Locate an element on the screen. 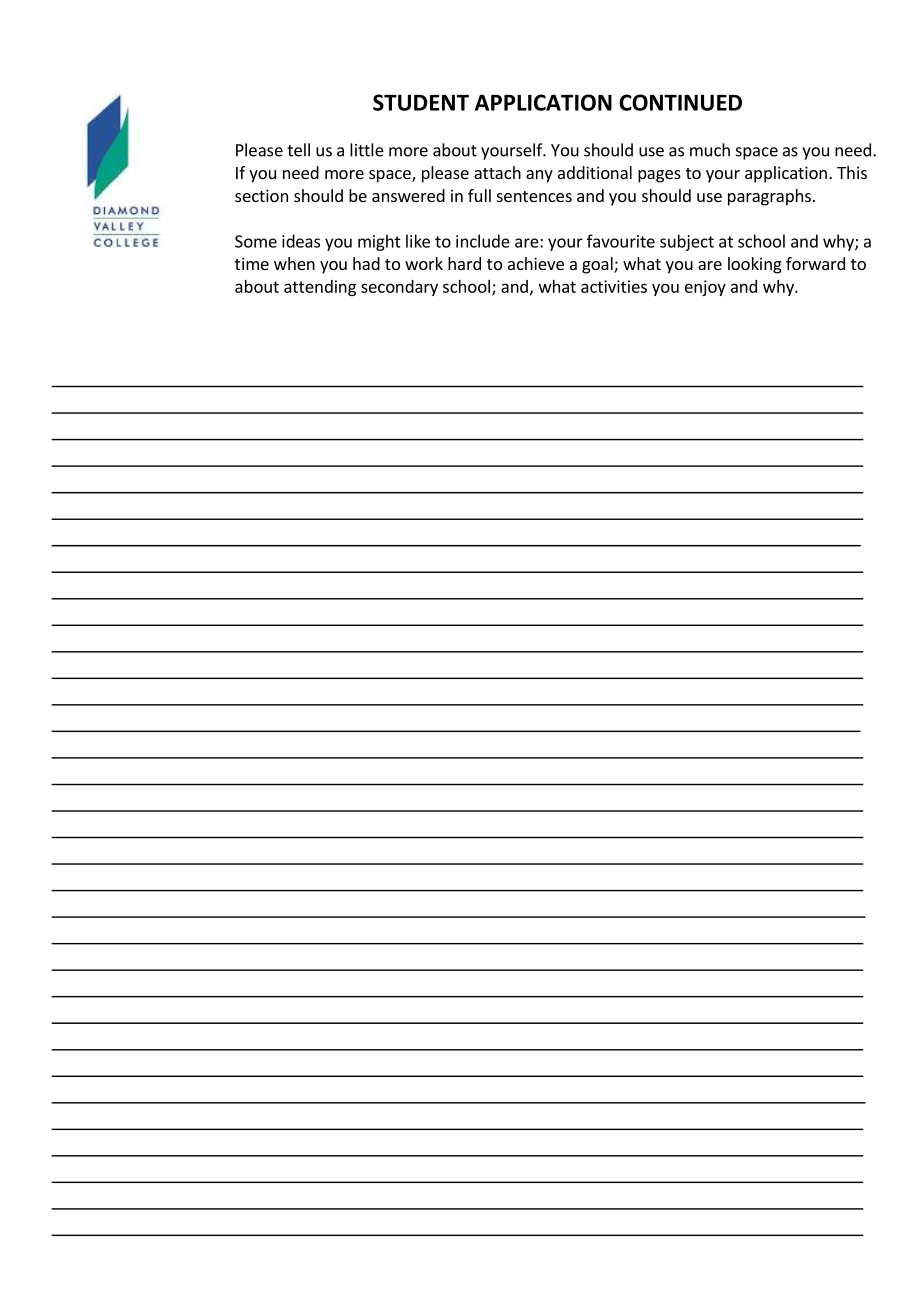 The image size is (924, 1307). ideas is located at coordinates (301, 241).
